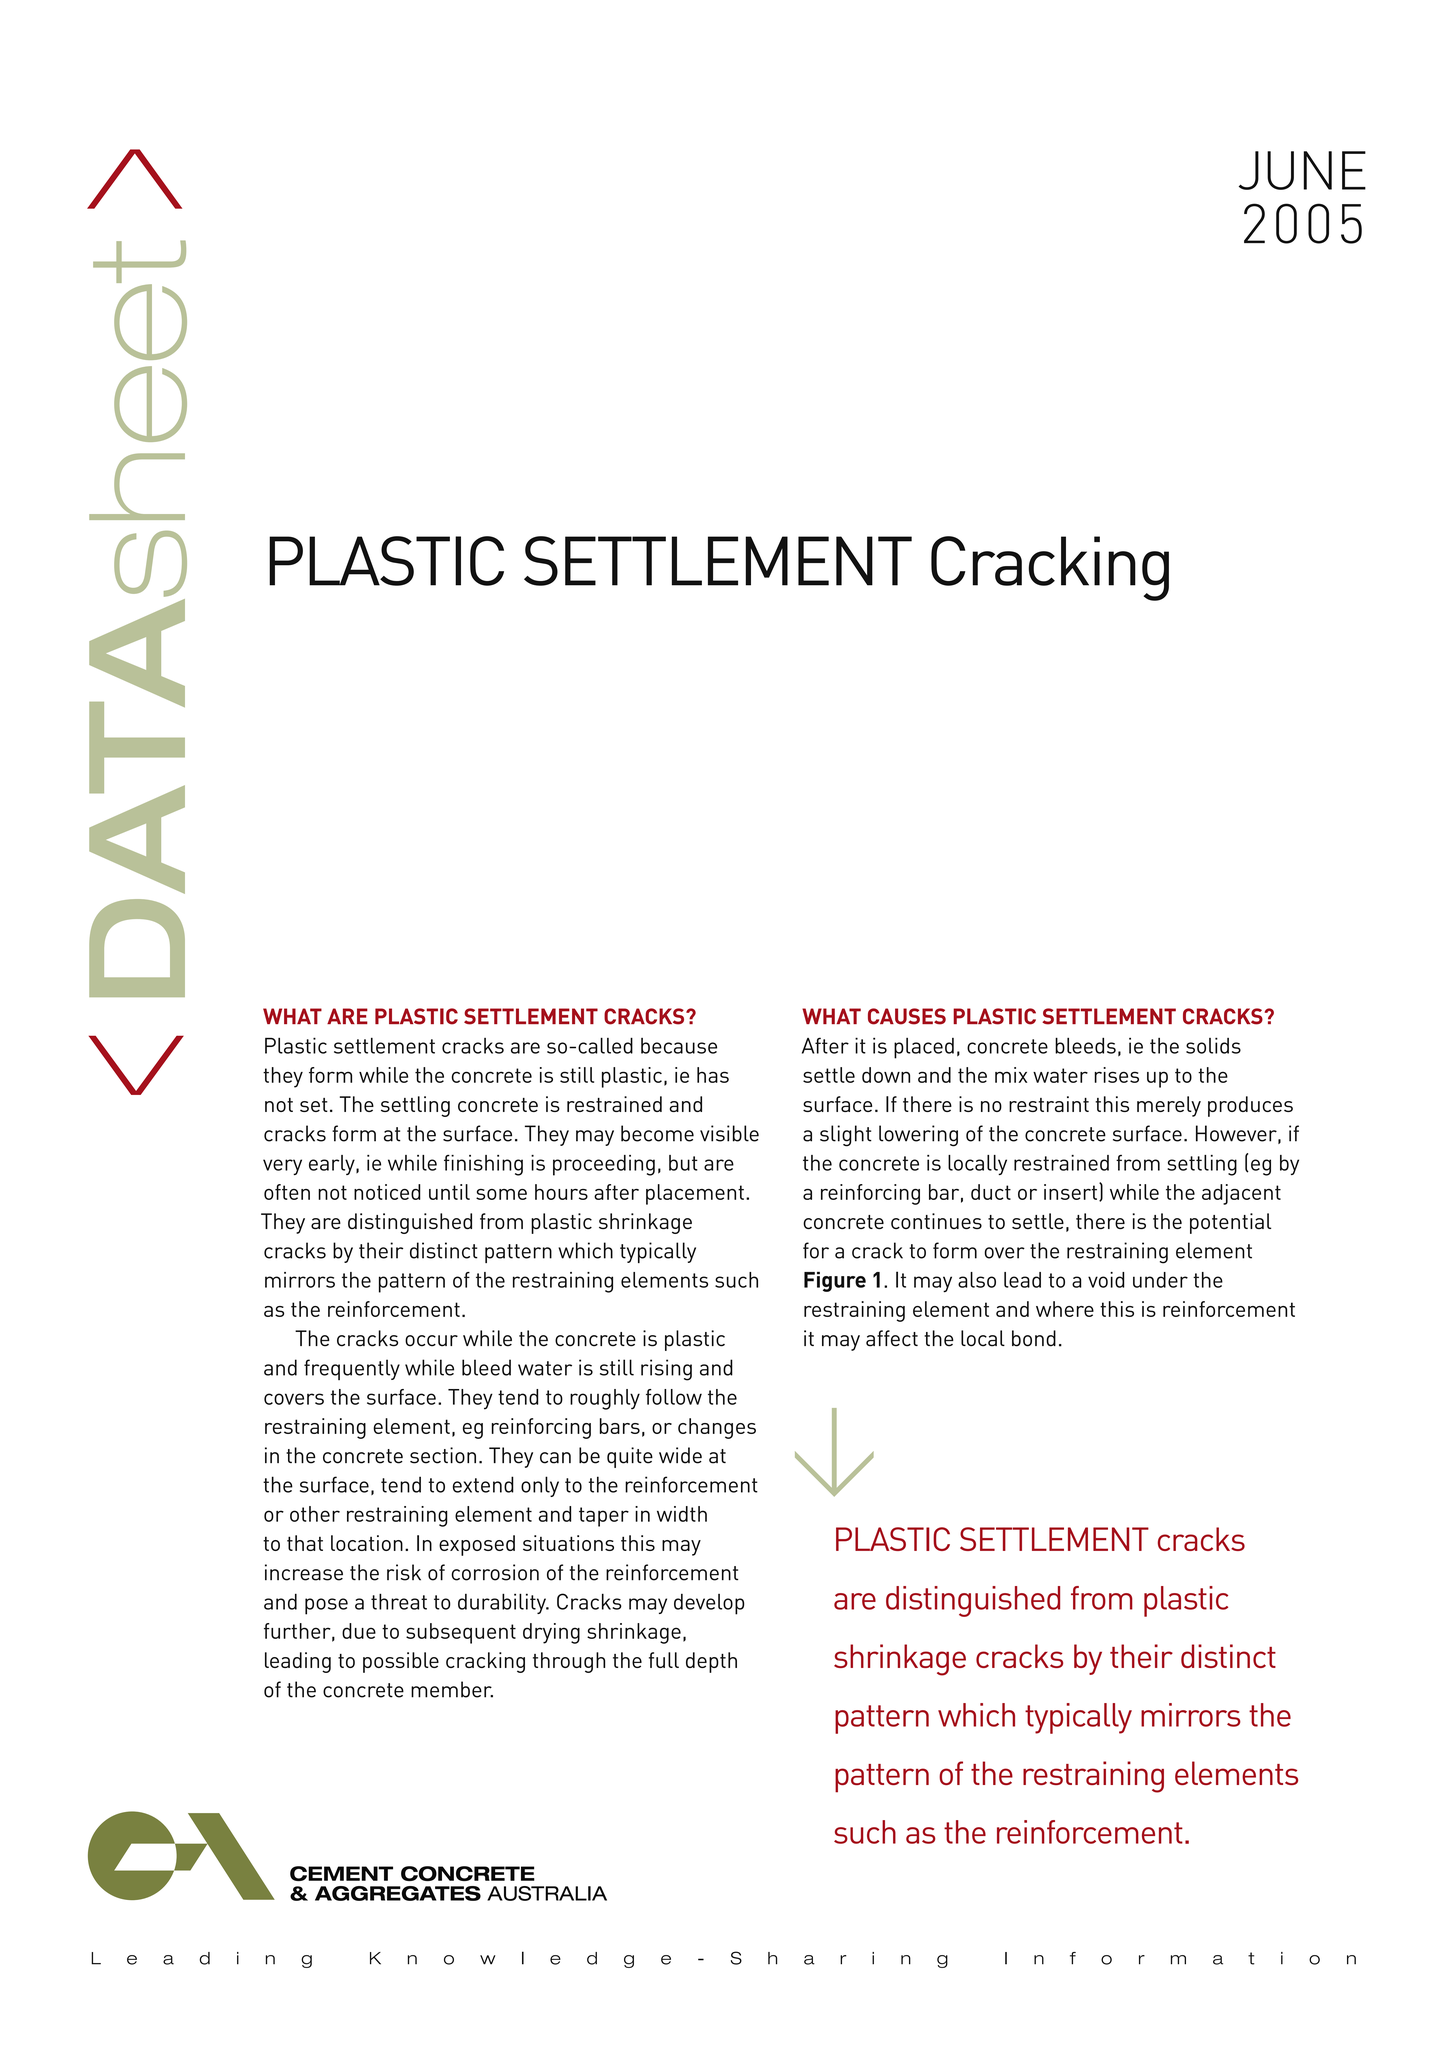  What do you see at coordinates (483, 1165) in the screenshot?
I see `finishing` at bounding box center [483, 1165].
